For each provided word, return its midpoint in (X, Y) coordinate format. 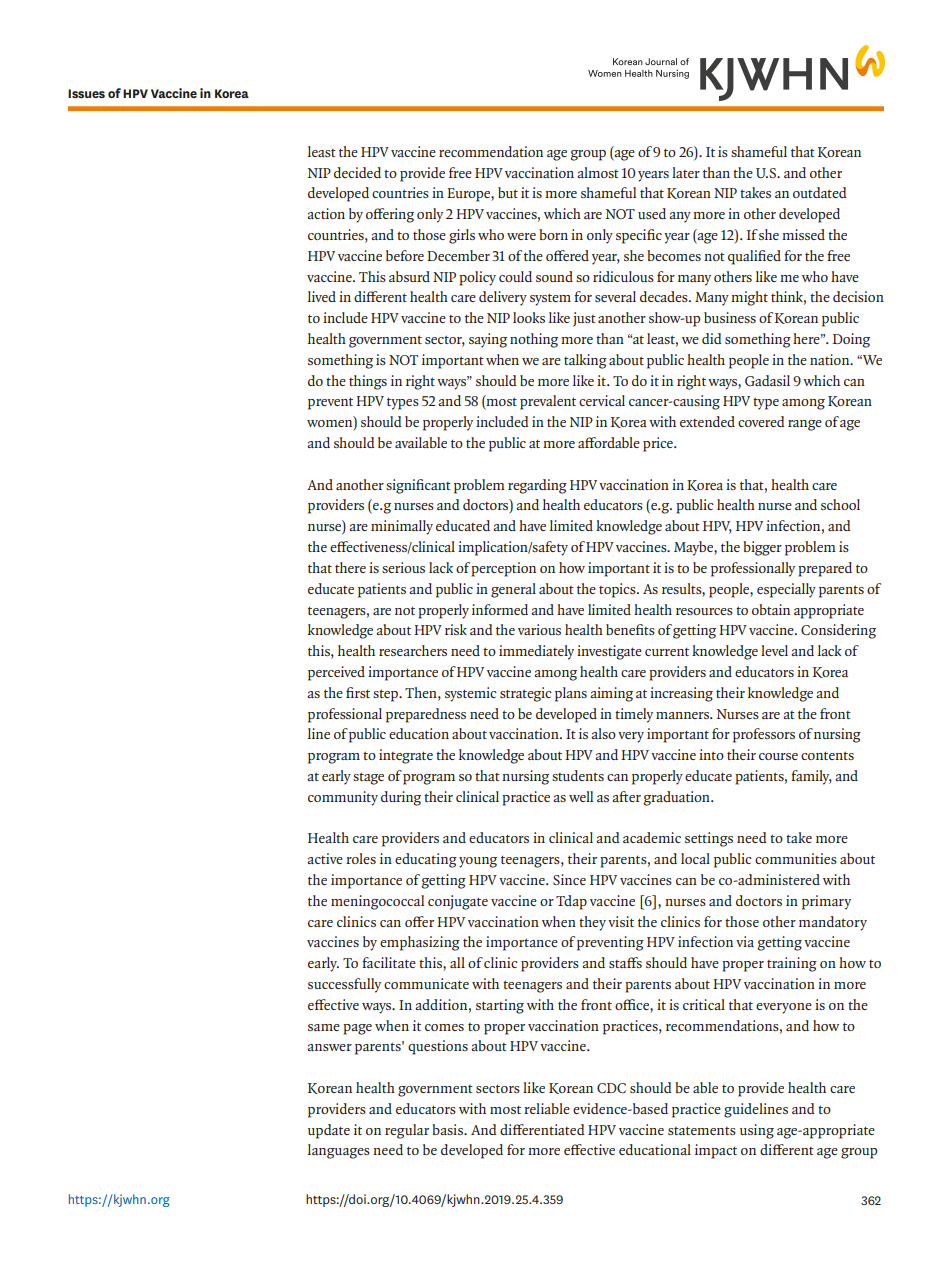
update (329, 1131)
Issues (86, 93)
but (508, 192)
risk (456, 629)
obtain (771, 609)
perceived (336, 673)
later (686, 172)
